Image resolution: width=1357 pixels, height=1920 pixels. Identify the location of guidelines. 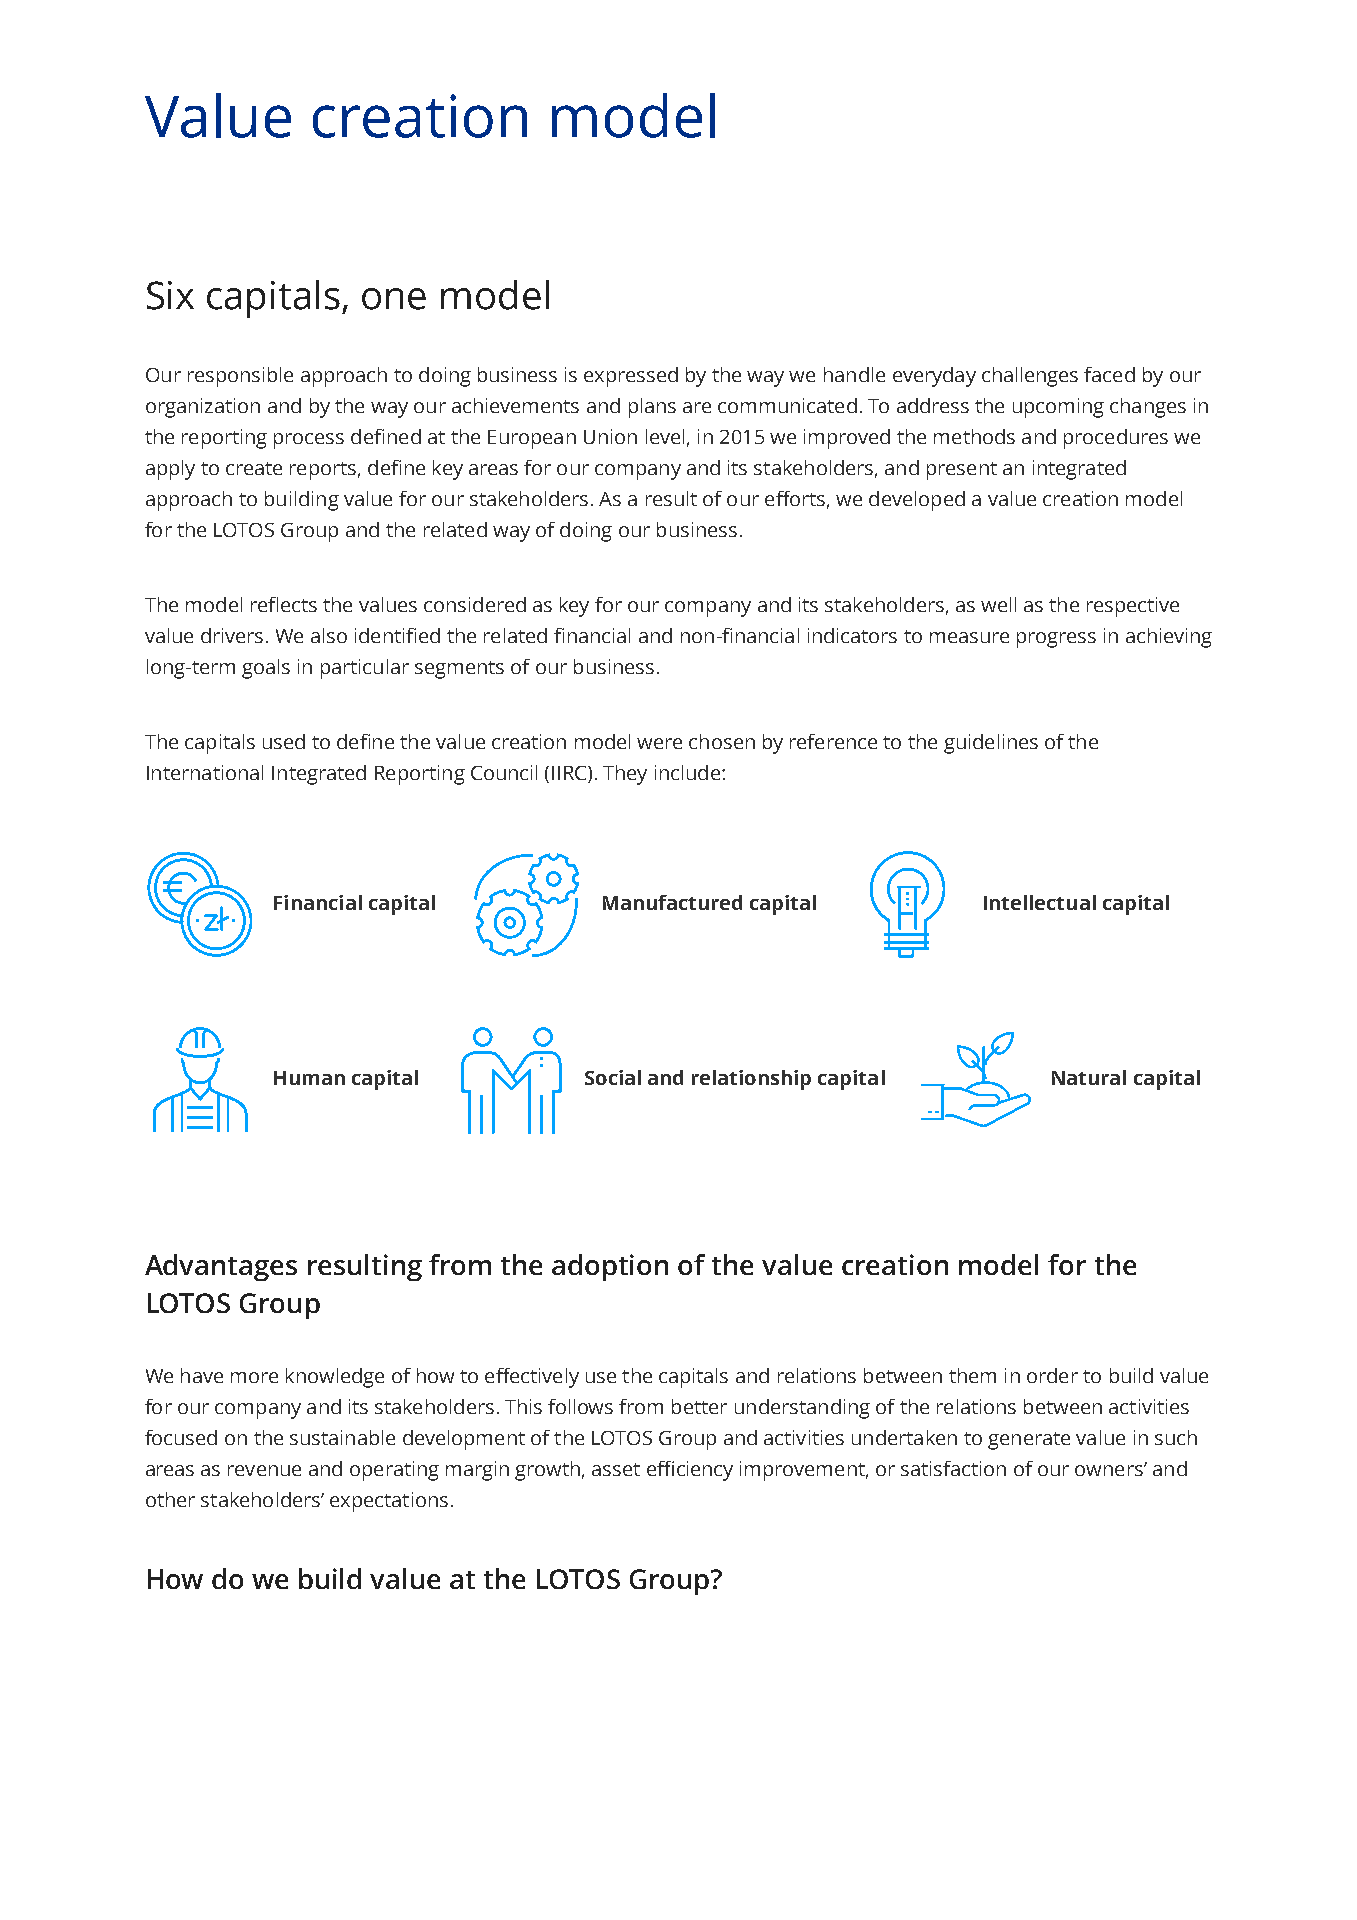
(991, 744).
